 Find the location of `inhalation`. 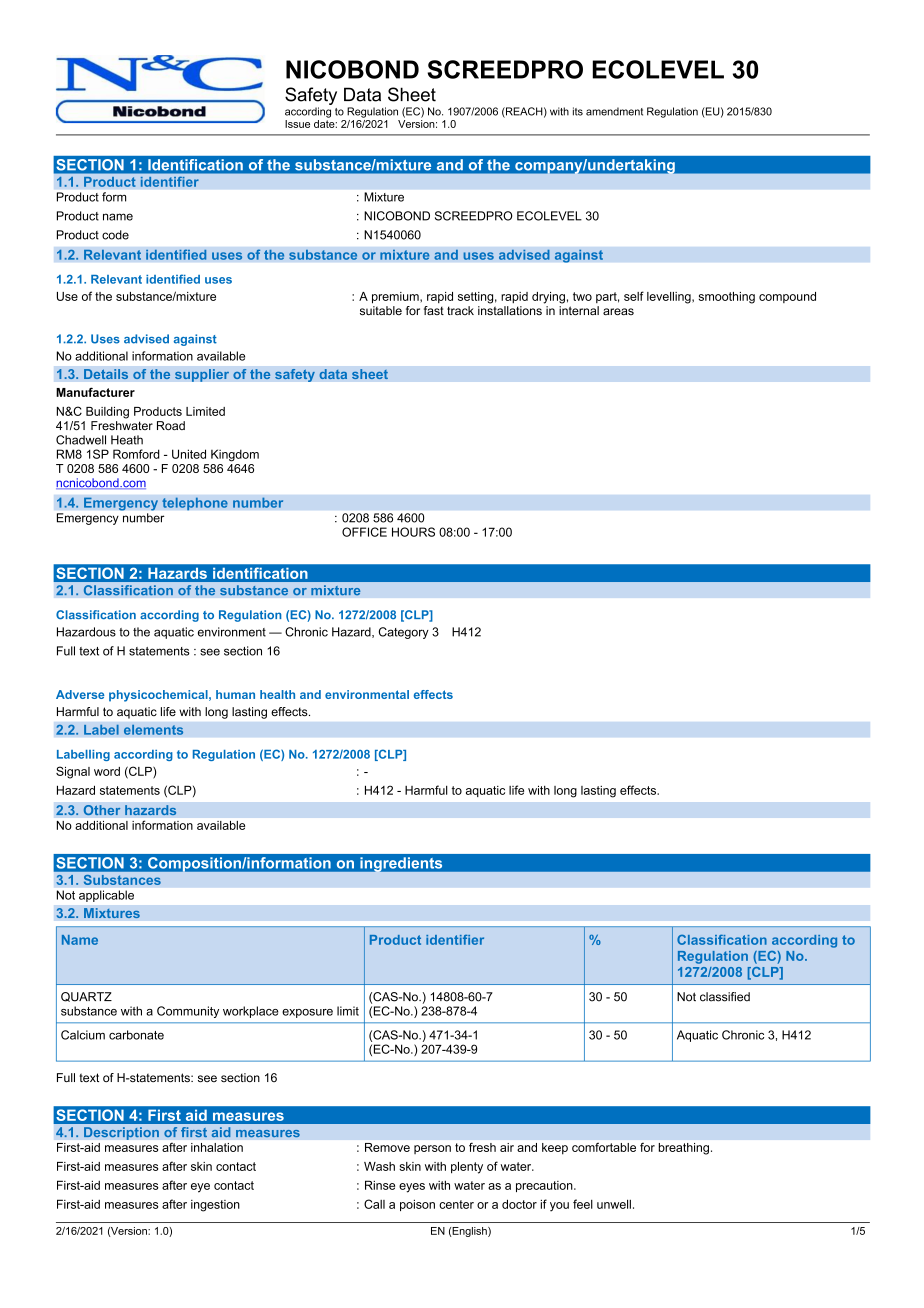

inhalation is located at coordinates (217, 1147).
